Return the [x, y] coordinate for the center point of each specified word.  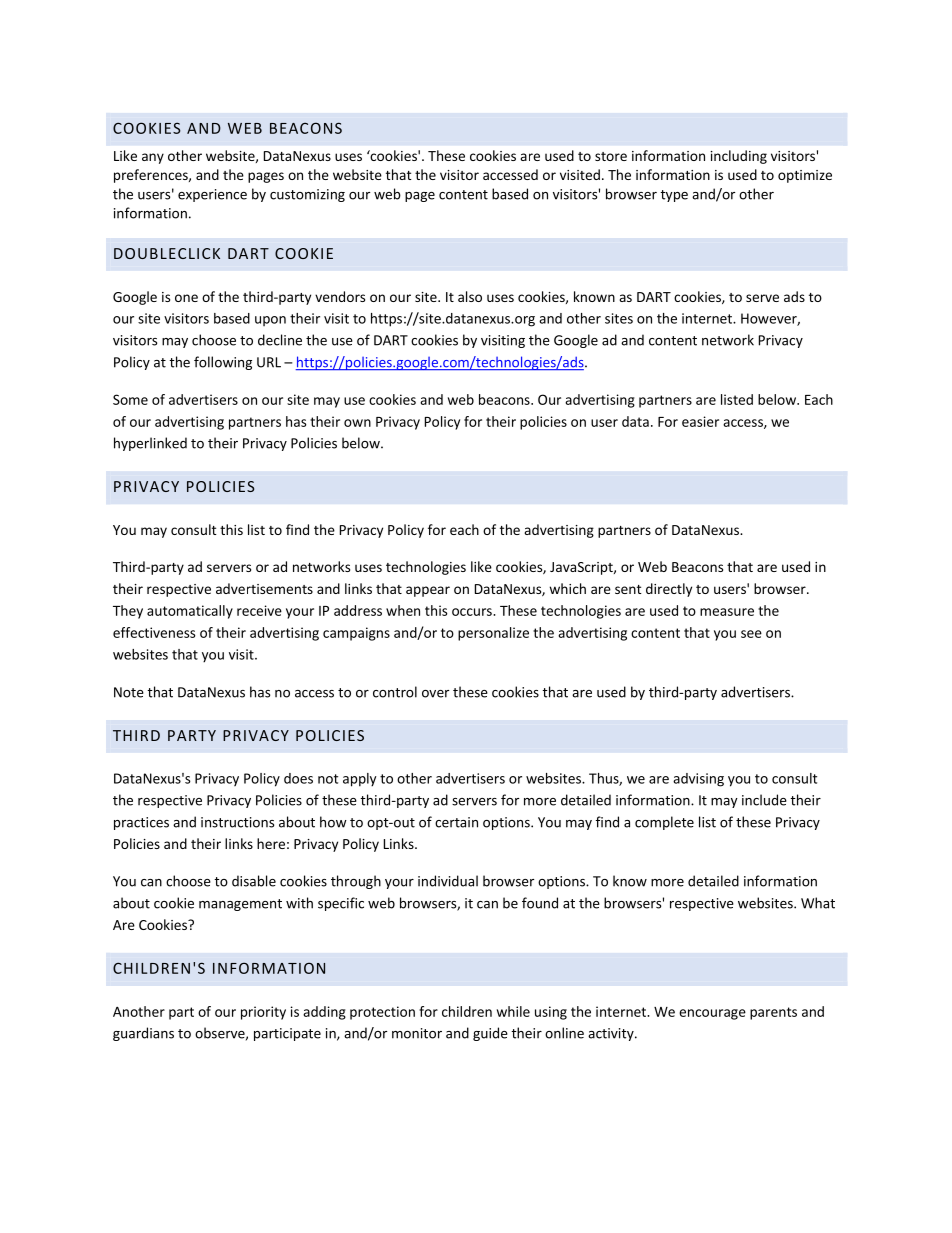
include [764, 800]
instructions [237, 822]
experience [212, 195]
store [611, 156]
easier [700, 421]
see [751, 634]
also [470, 296]
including [738, 157]
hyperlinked [150, 444]
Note [129, 692]
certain [456, 822]
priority [263, 1013]
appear [428, 591]
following [223, 363]
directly [669, 590]
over [435, 694]
